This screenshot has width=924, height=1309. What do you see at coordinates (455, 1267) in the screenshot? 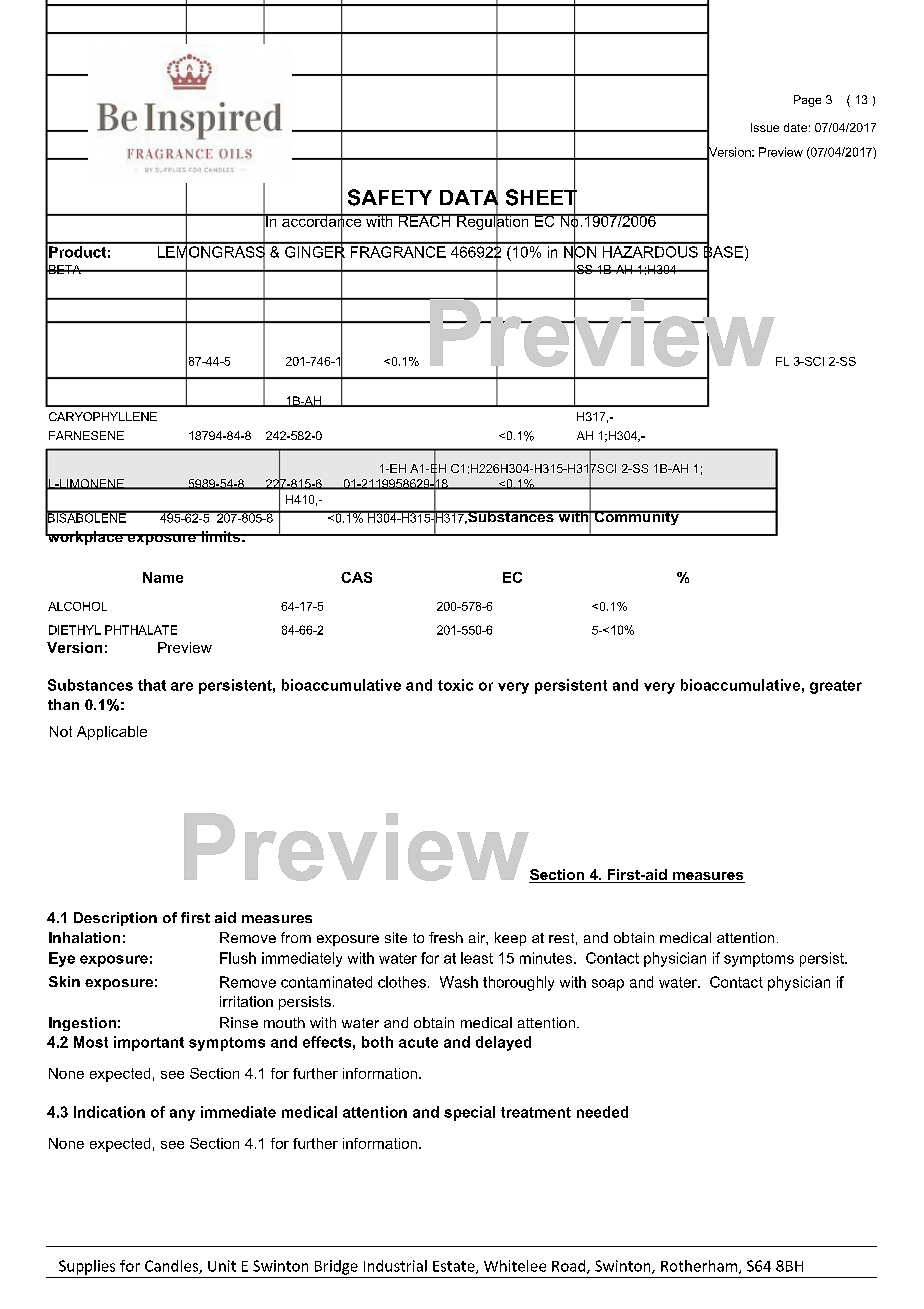
I see `Estate` at bounding box center [455, 1267].
